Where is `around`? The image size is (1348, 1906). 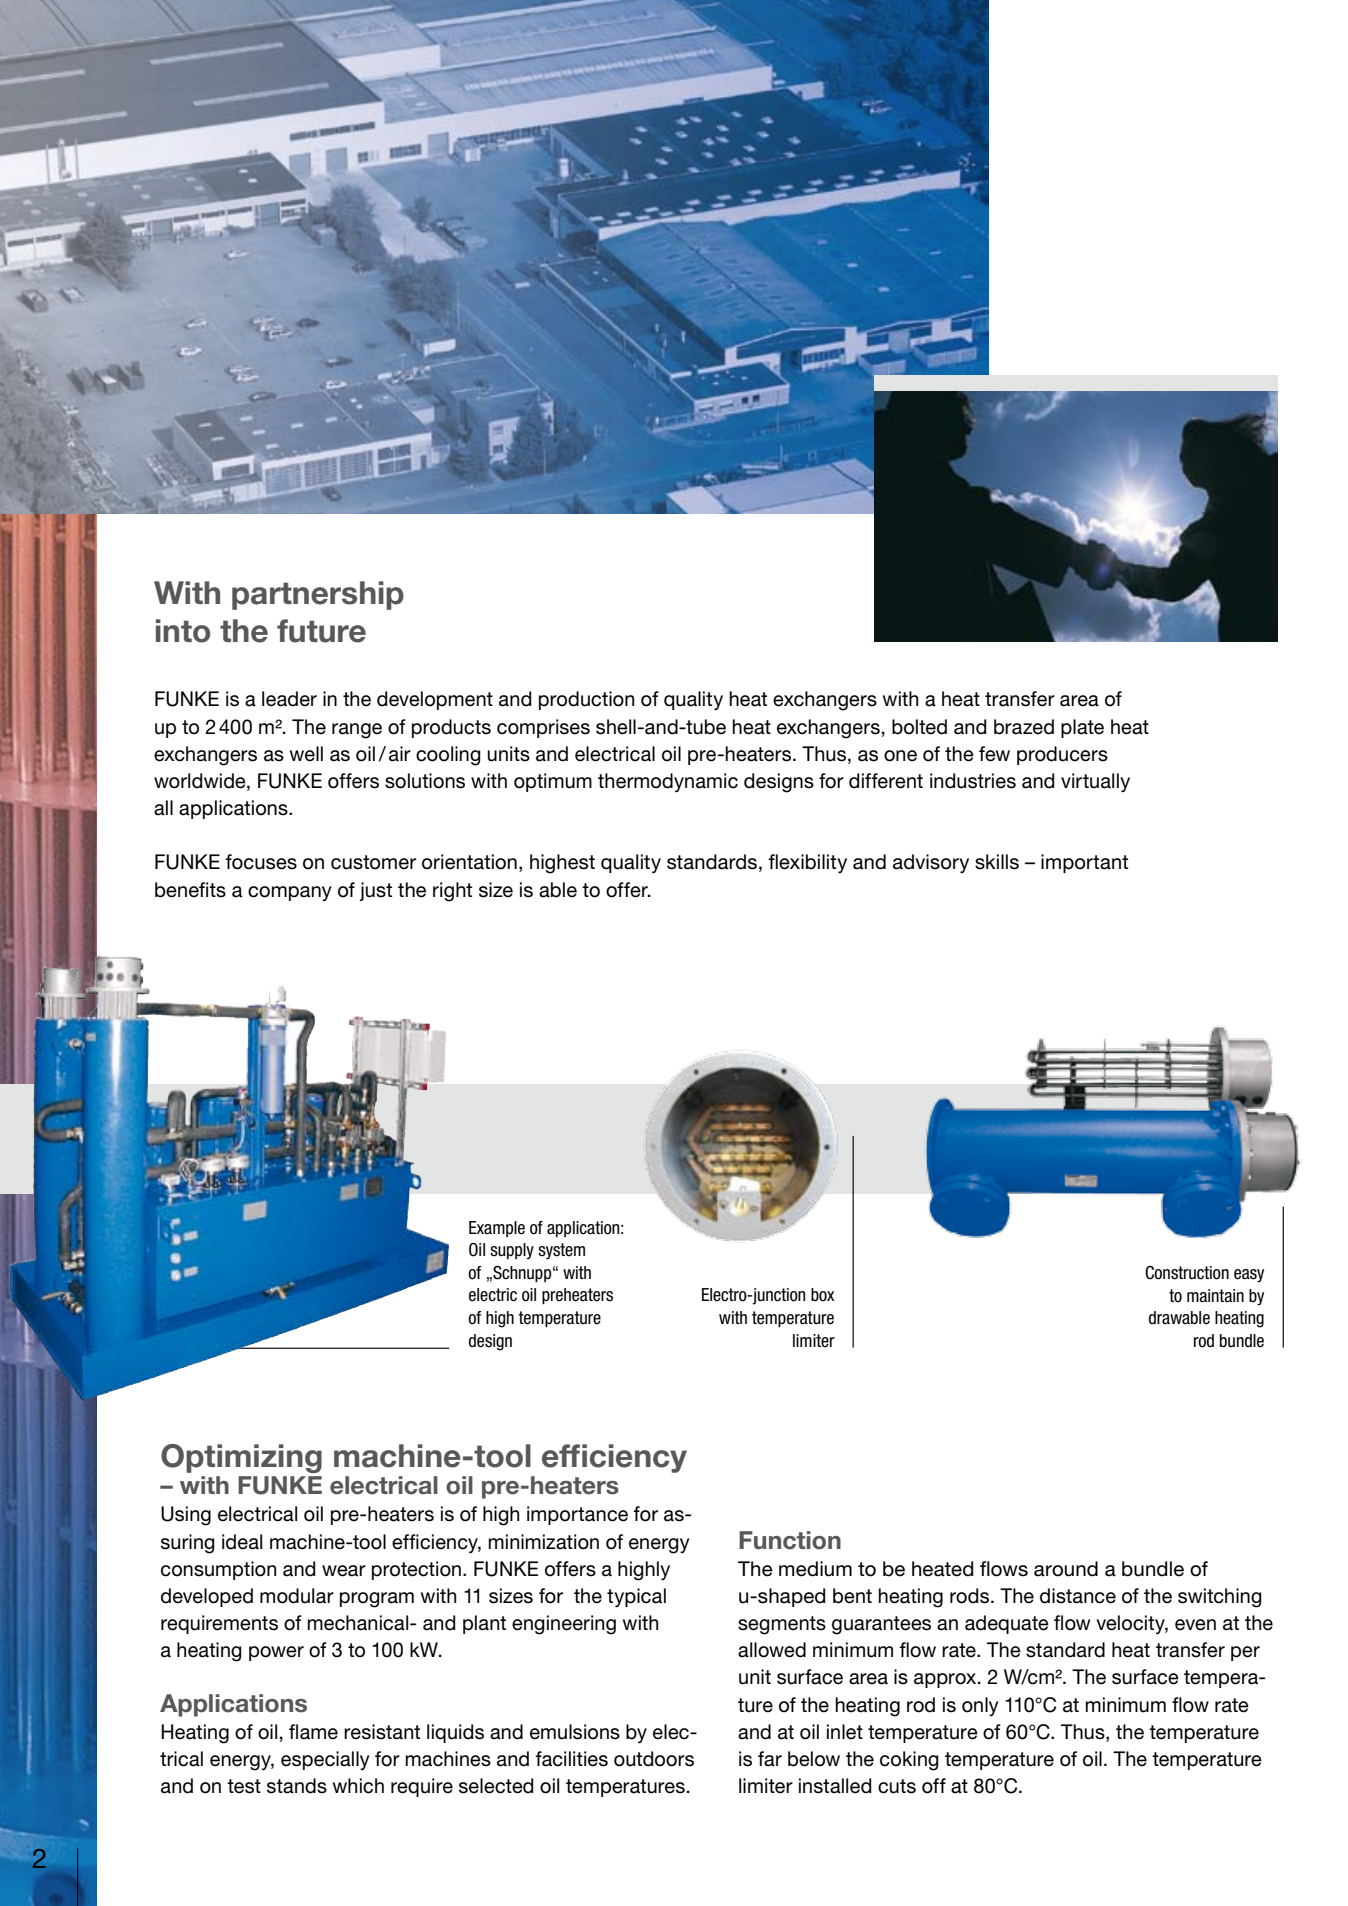 around is located at coordinates (1066, 1569).
